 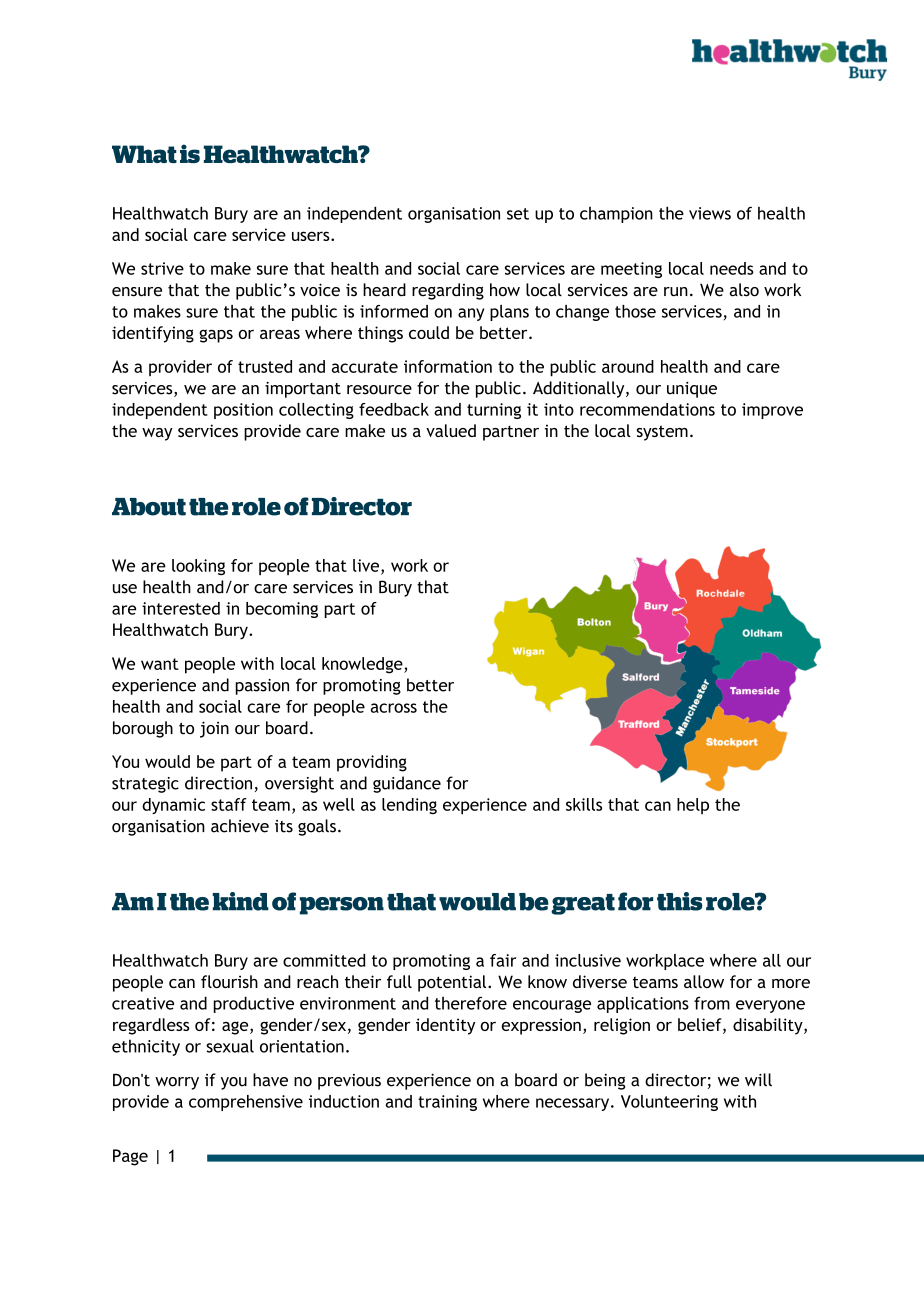 What do you see at coordinates (451, 430) in the screenshot?
I see `valued` at bounding box center [451, 430].
